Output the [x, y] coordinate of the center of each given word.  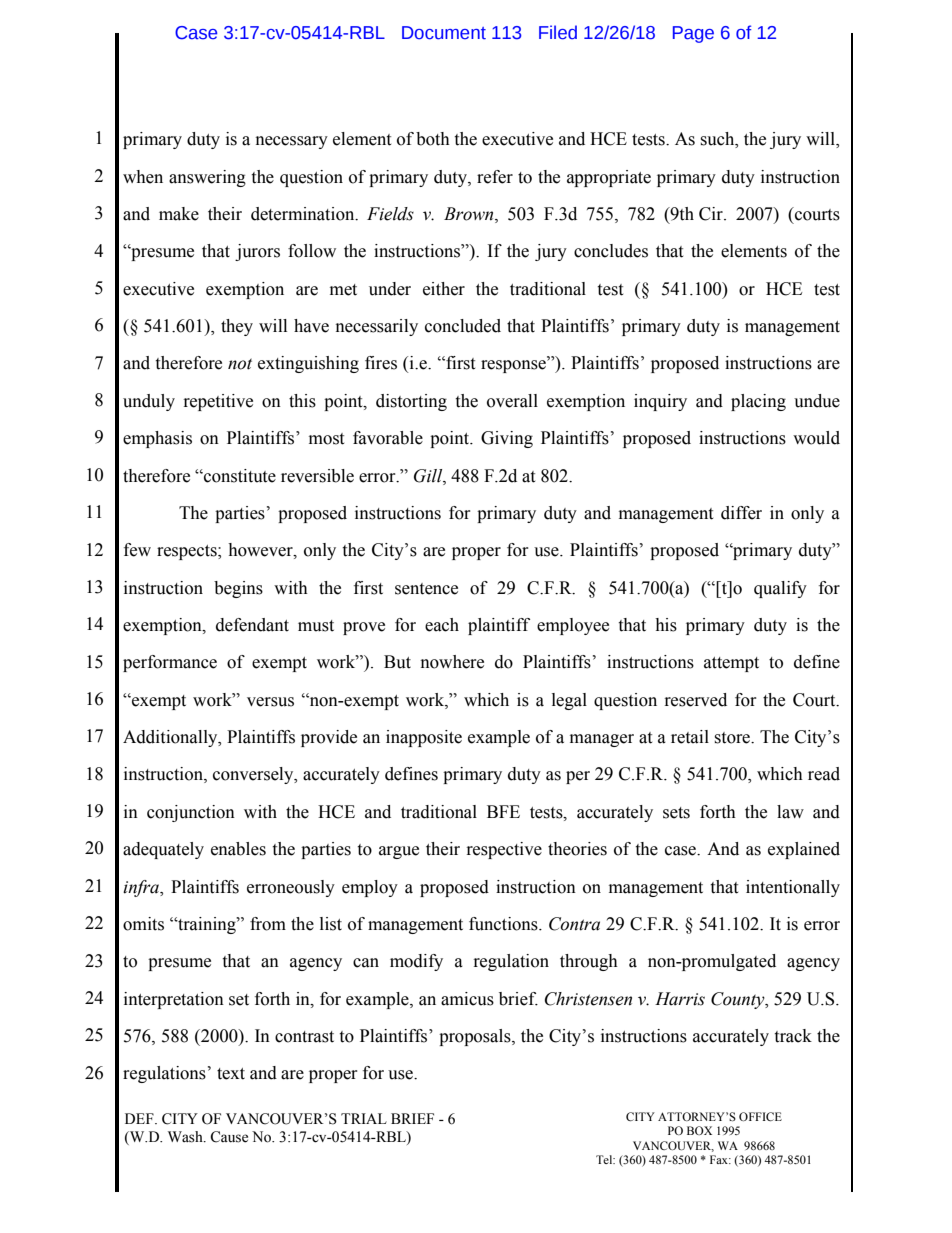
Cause [229, 1137]
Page [693, 34]
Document [444, 33]
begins [238, 589]
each [442, 625]
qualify [780, 589]
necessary [292, 142]
